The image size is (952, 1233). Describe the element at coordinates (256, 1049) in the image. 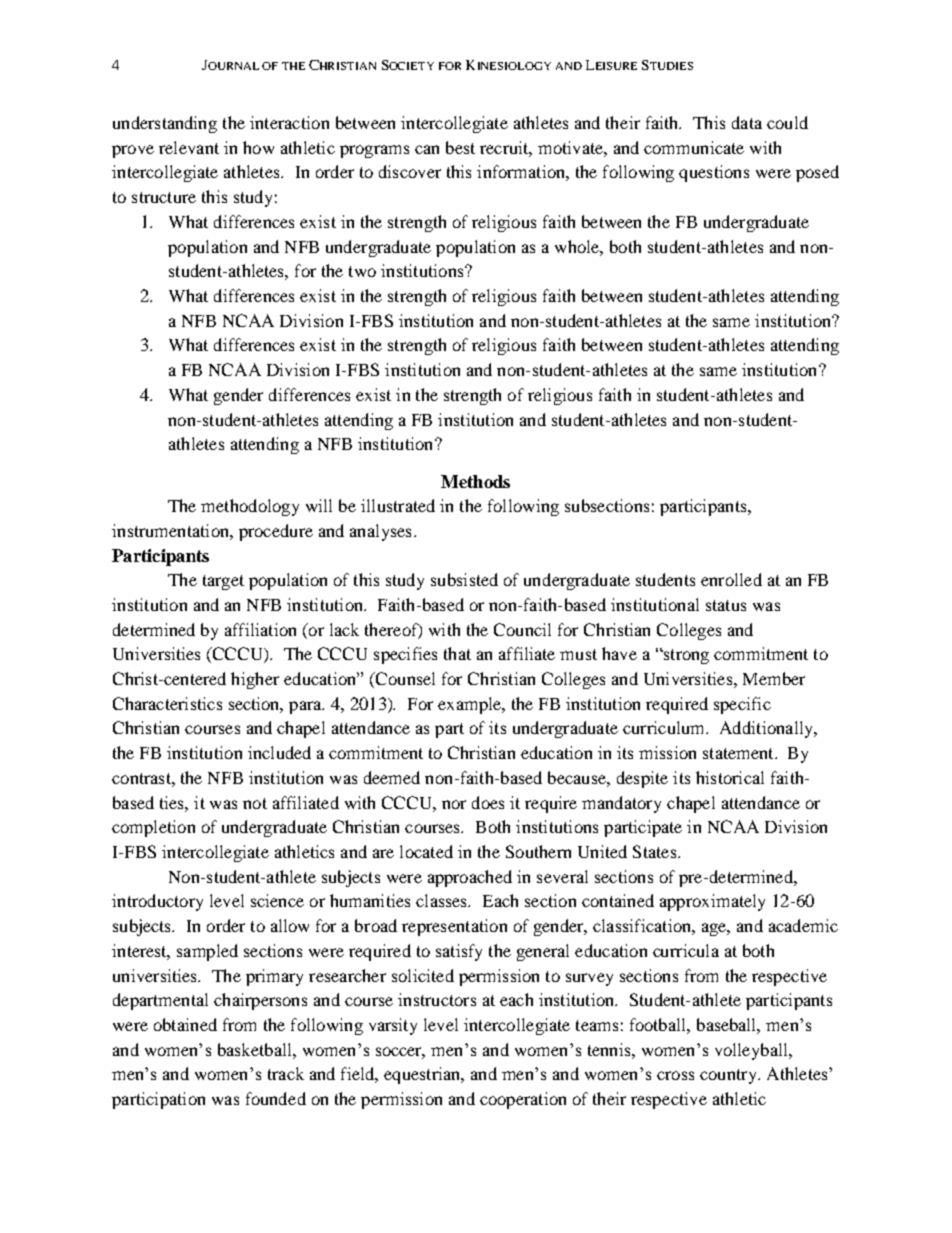

I see `basketball` at that location.
